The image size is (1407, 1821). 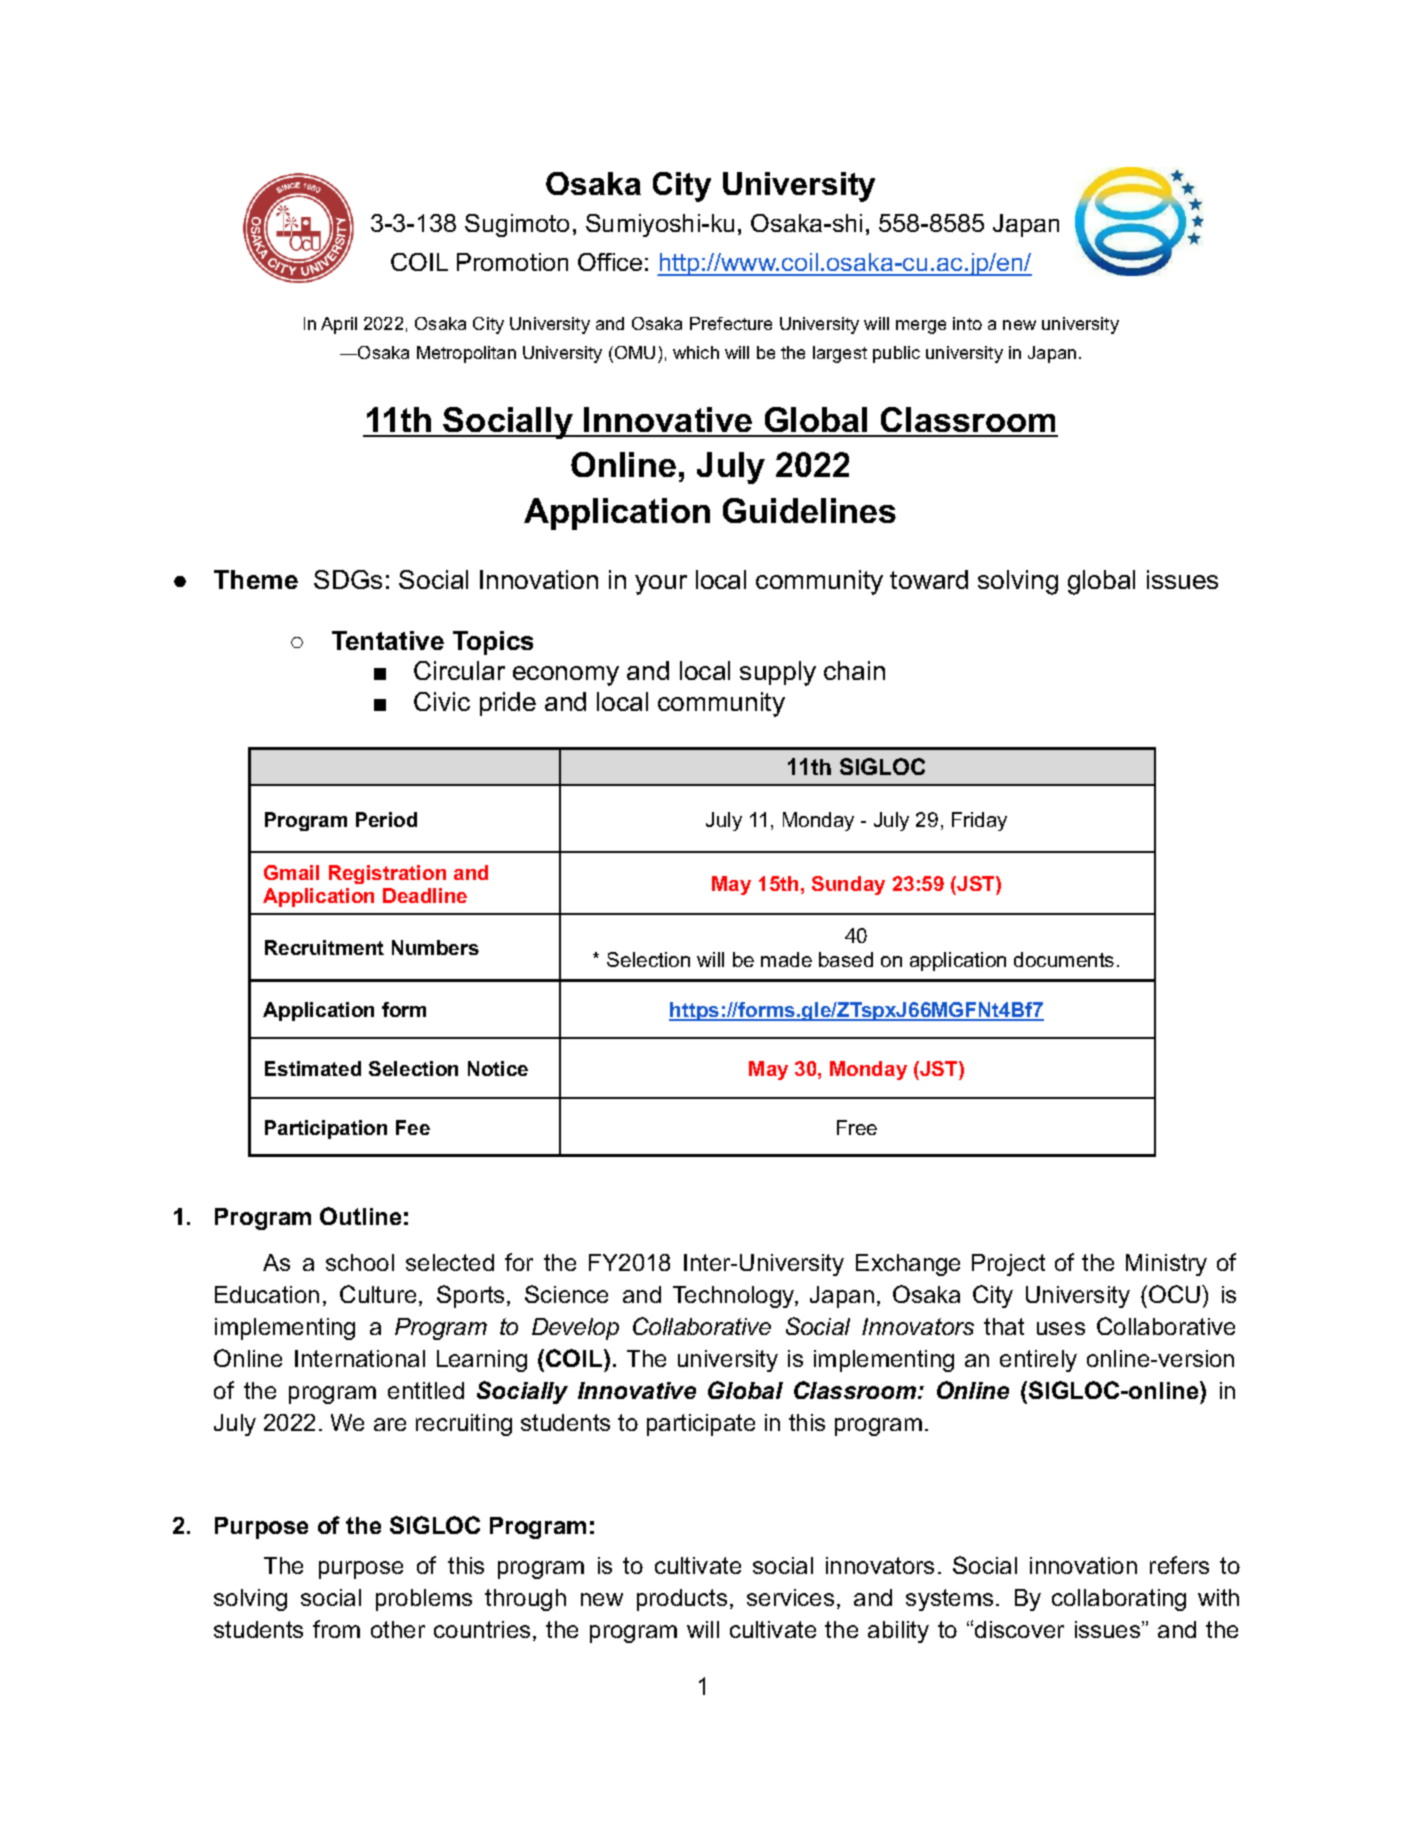 I want to click on into, so click(x=967, y=323).
